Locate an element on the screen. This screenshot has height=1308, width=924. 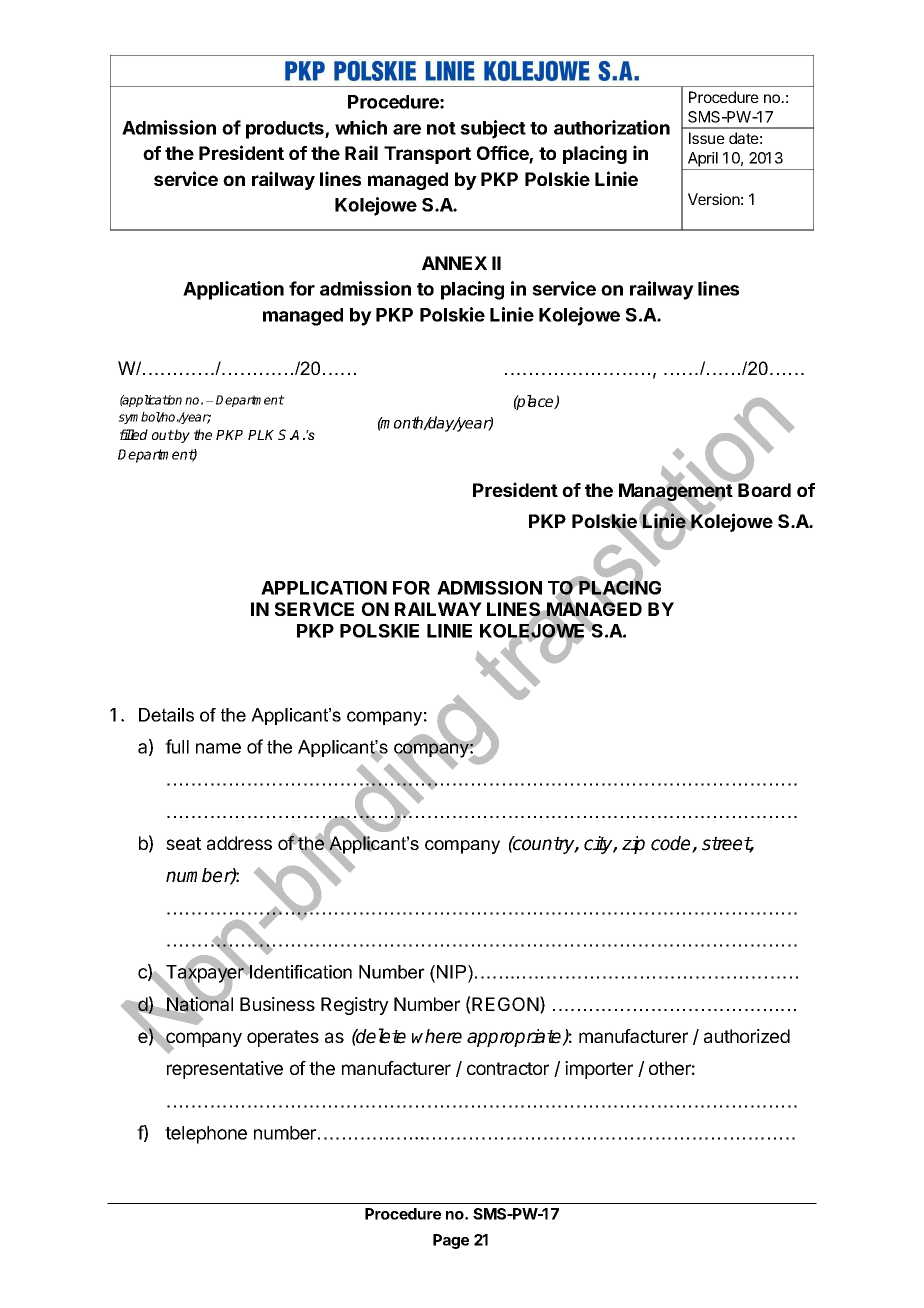
telephone is located at coordinates (206, 1135).
